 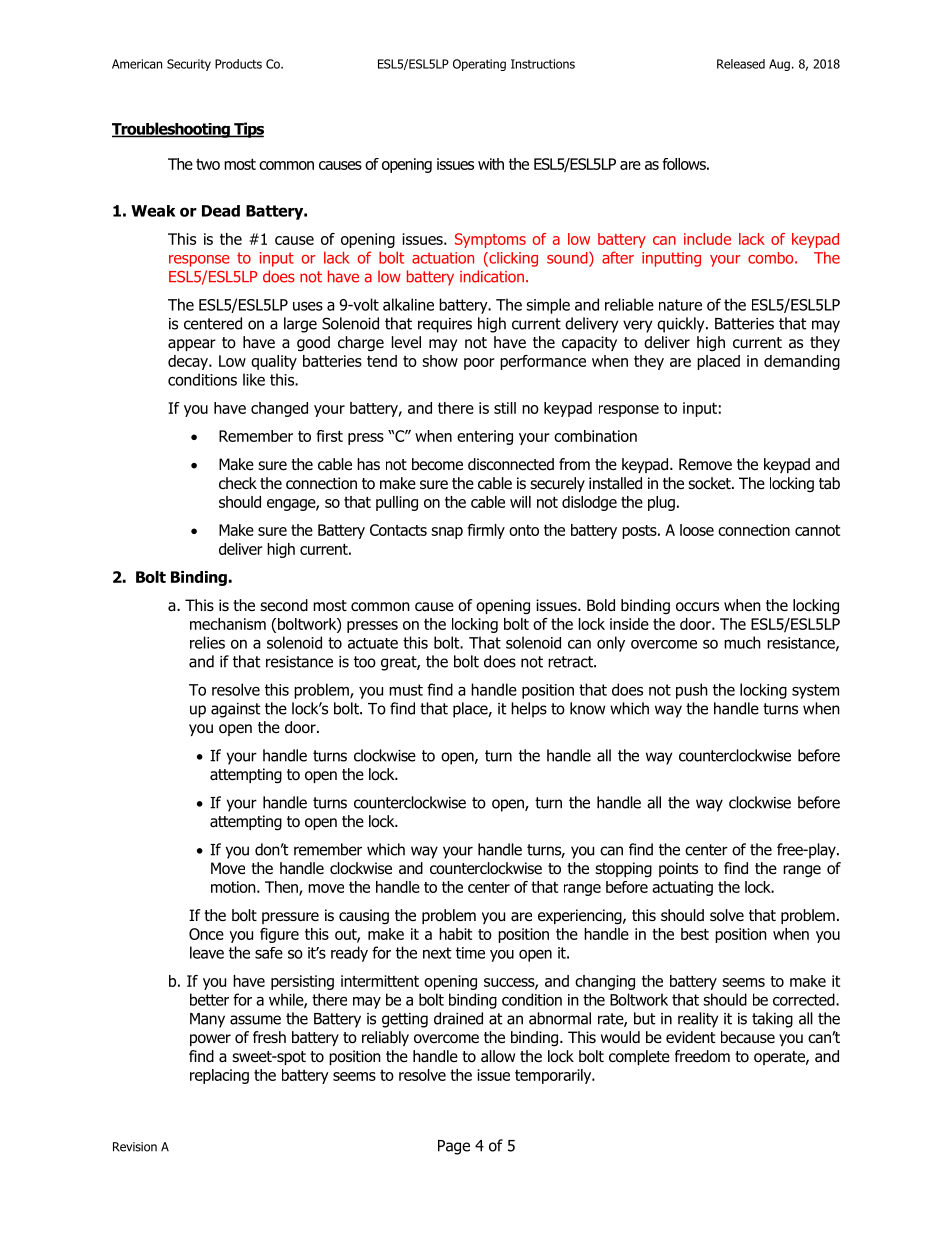 What do you see at coordinates (710, 483) in the page?
I see `socket` at bounding box center [710, 483].
